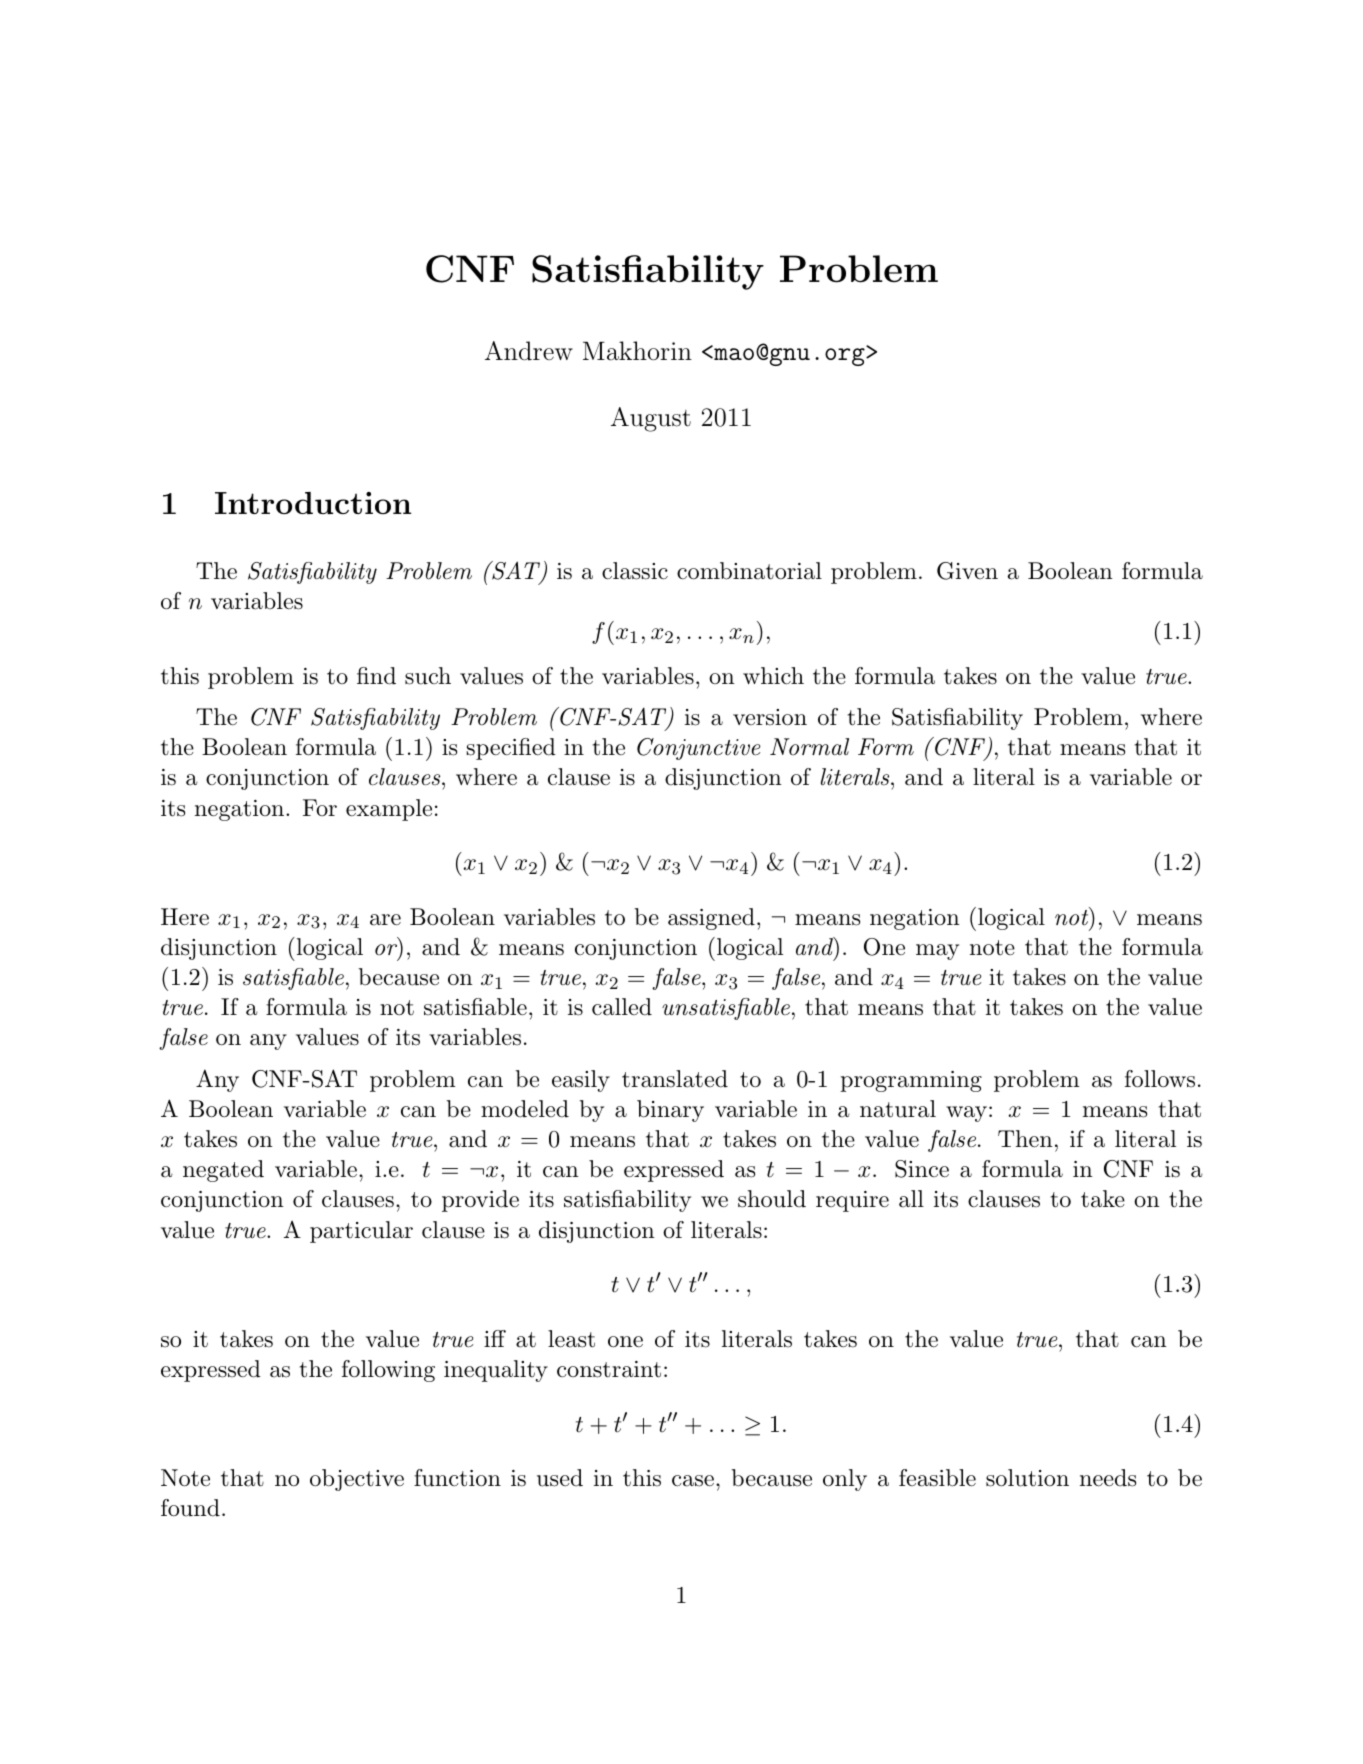 The height and width of the screenshot is (1764, 1363). I want to click on find, so click(376, 676).
